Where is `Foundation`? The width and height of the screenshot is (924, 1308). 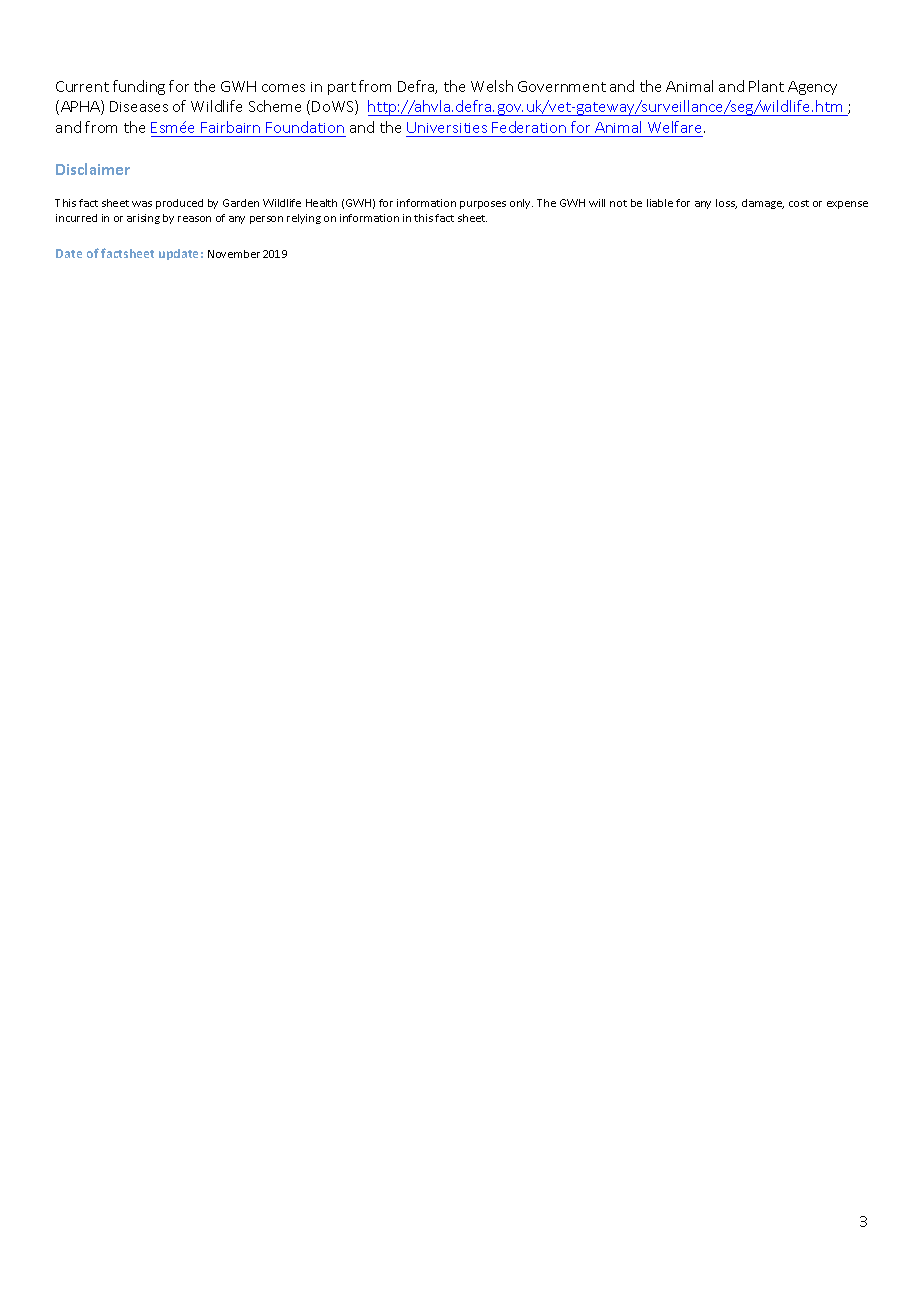 Foundation is located at coordinates (305, 127).
